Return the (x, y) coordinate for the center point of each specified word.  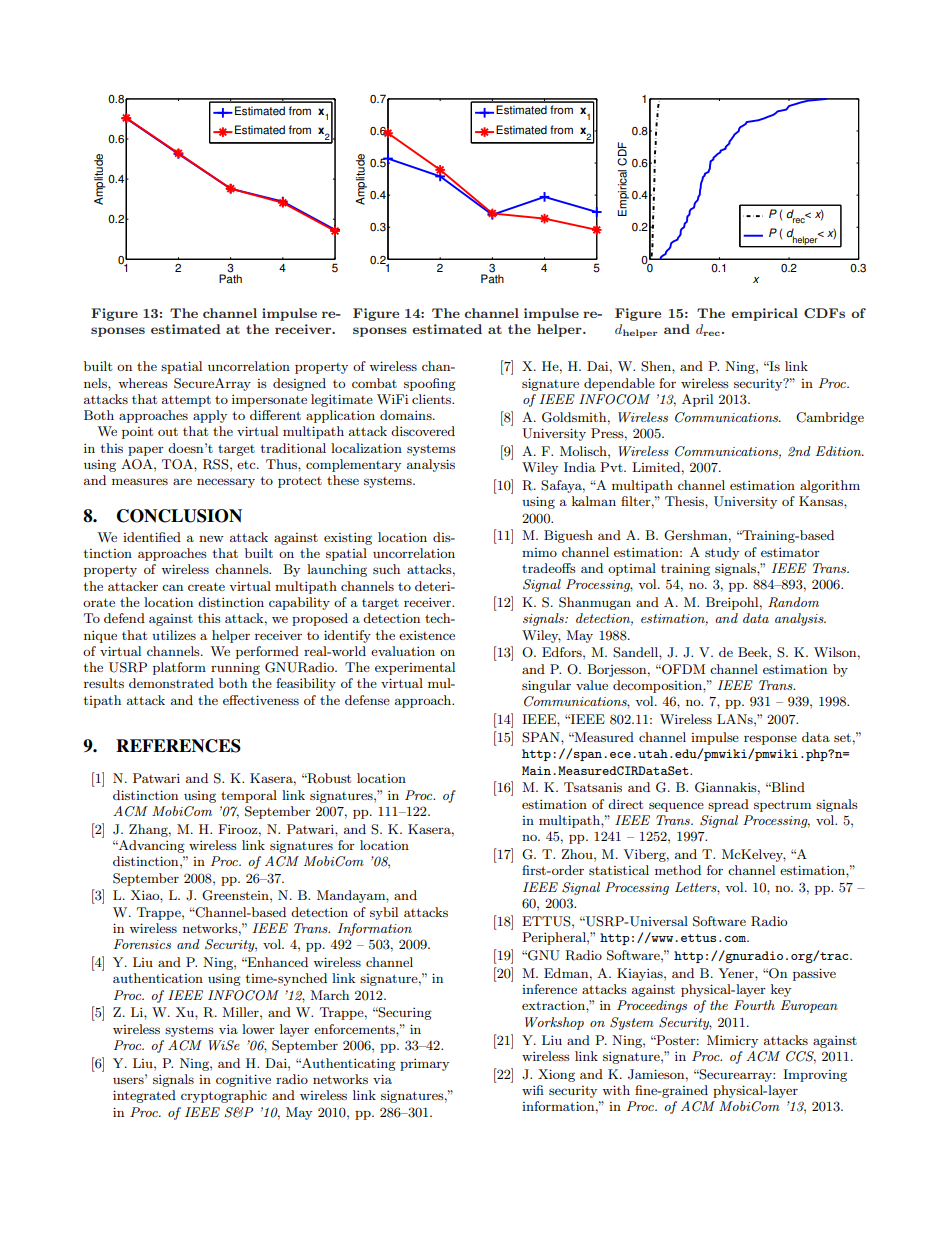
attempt (186, 401)
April (697, 400)
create (206, 586)
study (722, 553)
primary (424, 1064)
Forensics (142, 944)
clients (433, 399)
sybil (384, 913)
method (678, 870)
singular (546, 686)
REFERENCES (178, 746)
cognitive (243, 1080)
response (770, 740)
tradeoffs (549, 568)
